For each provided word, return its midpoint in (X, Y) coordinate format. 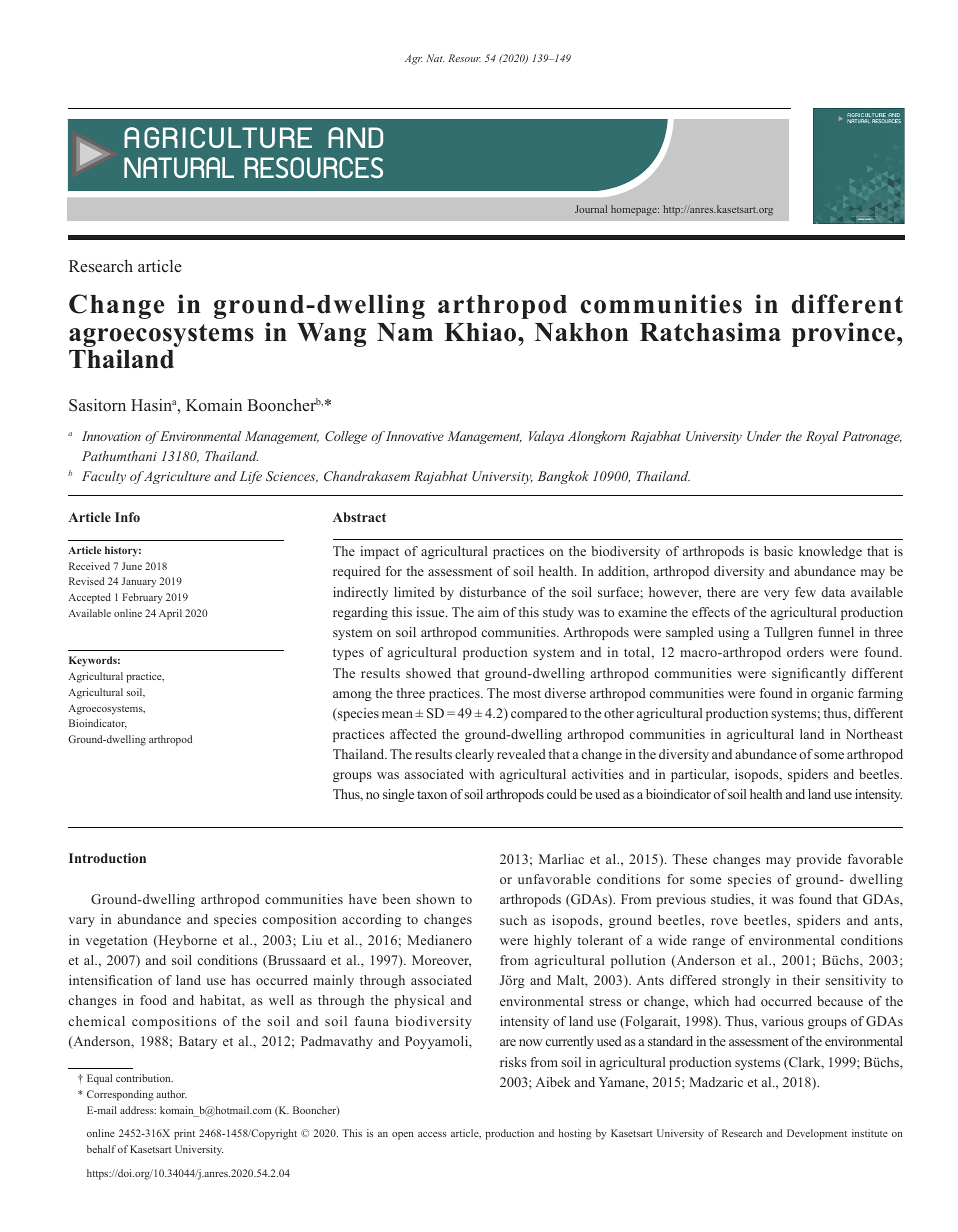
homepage (635, 210)
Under (764, 436)
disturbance (493, 592)
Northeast (874, 734)
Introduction (107, 858)
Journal (591, 209)
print (184, 1134)
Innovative (415, 436)
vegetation (116, 941)
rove (724, 921)
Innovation (111, 436)
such (513, 920)
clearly (474, 755)
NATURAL (179, 167)
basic (778, 551)
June (132, 566)
